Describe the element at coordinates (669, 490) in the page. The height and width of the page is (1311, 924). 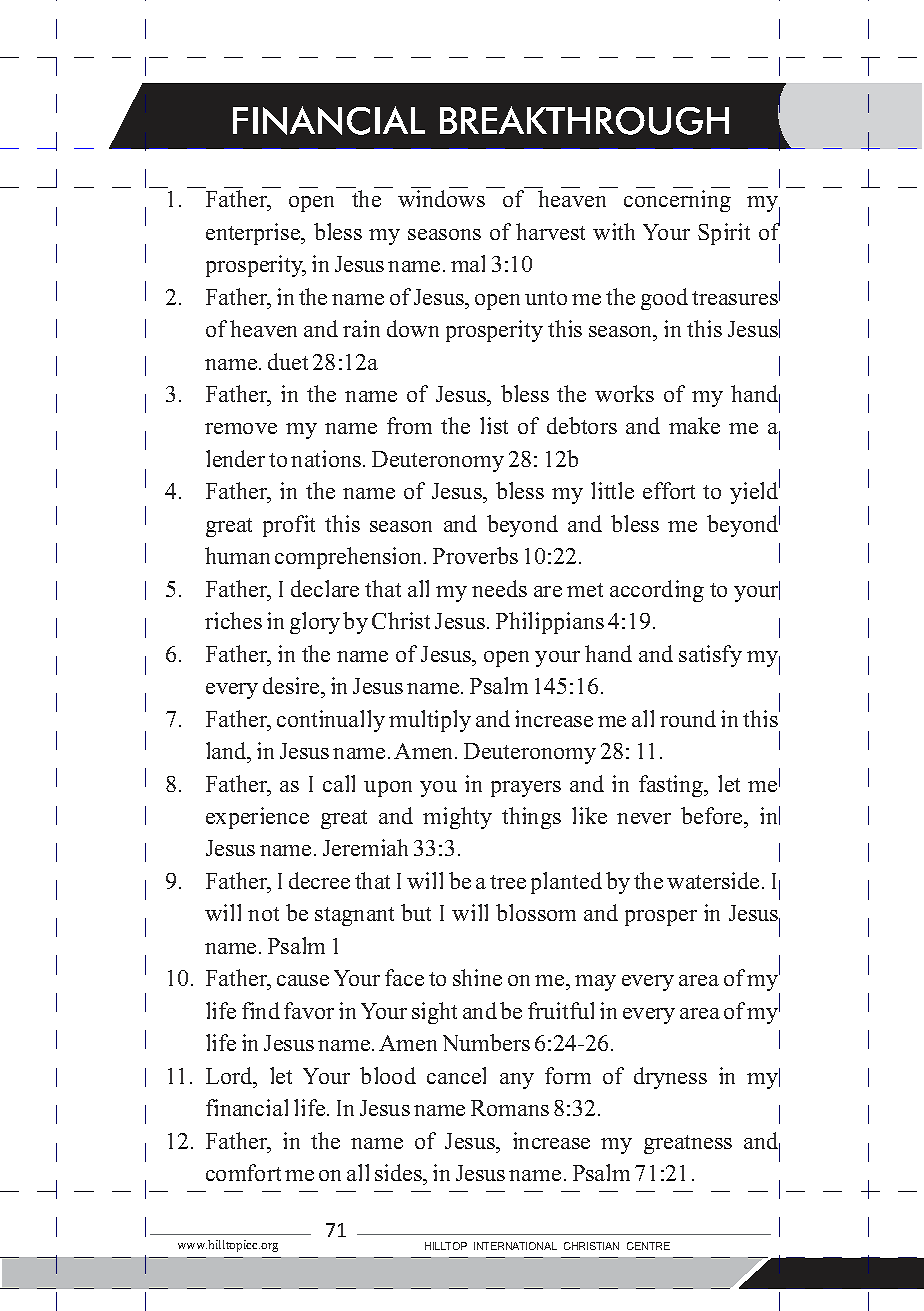
I see `effort` at that location.
